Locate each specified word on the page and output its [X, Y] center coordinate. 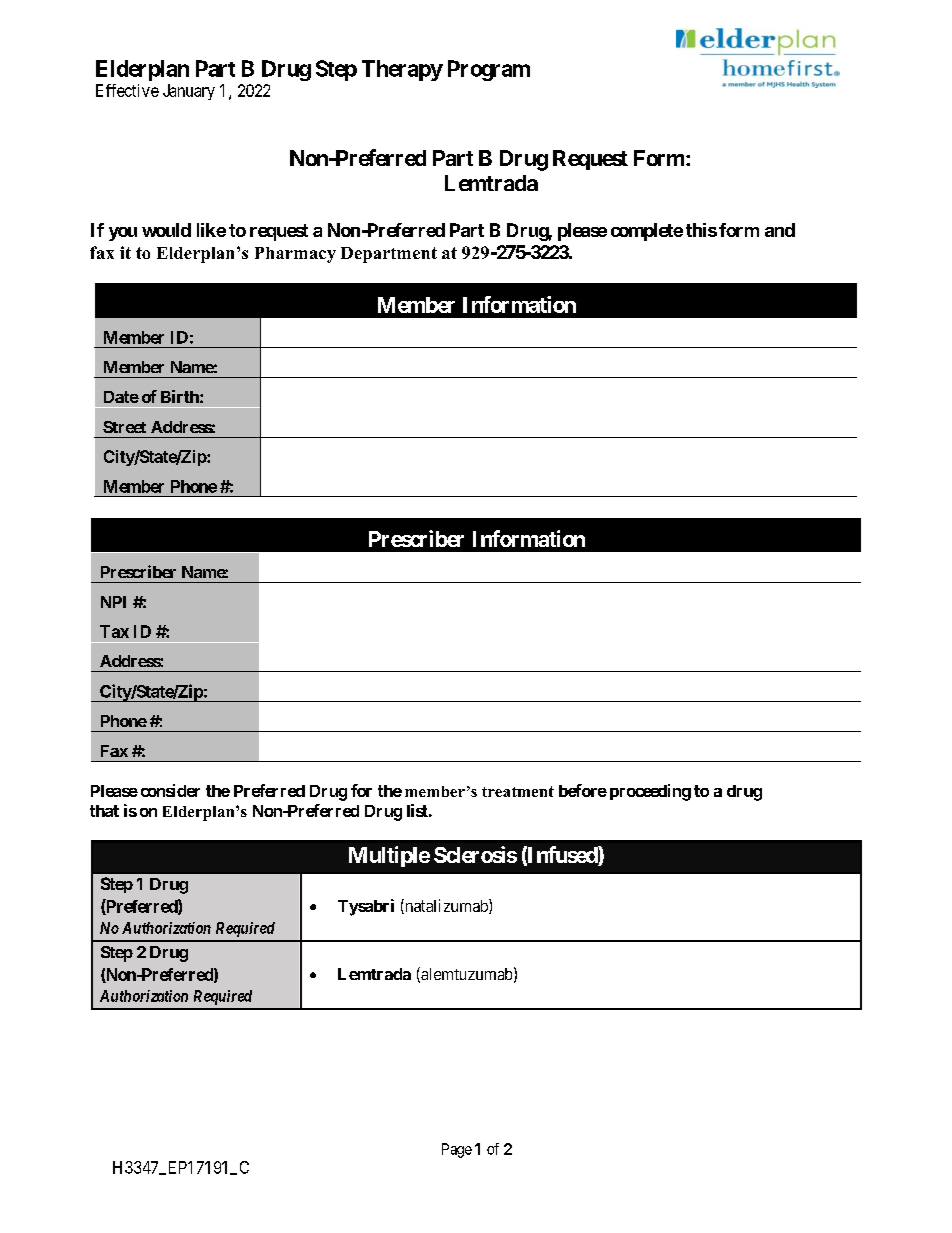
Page [457, 1150]
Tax [114, 631]
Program [489, 70]
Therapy [402, 70]
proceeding [650, 792]
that [104, 811]
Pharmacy [295, 255]
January [189, 92]
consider [170, 790]
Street [124, 427]
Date [121, 397]
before [583, 790]
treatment [518, 791]
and [780, 230]
